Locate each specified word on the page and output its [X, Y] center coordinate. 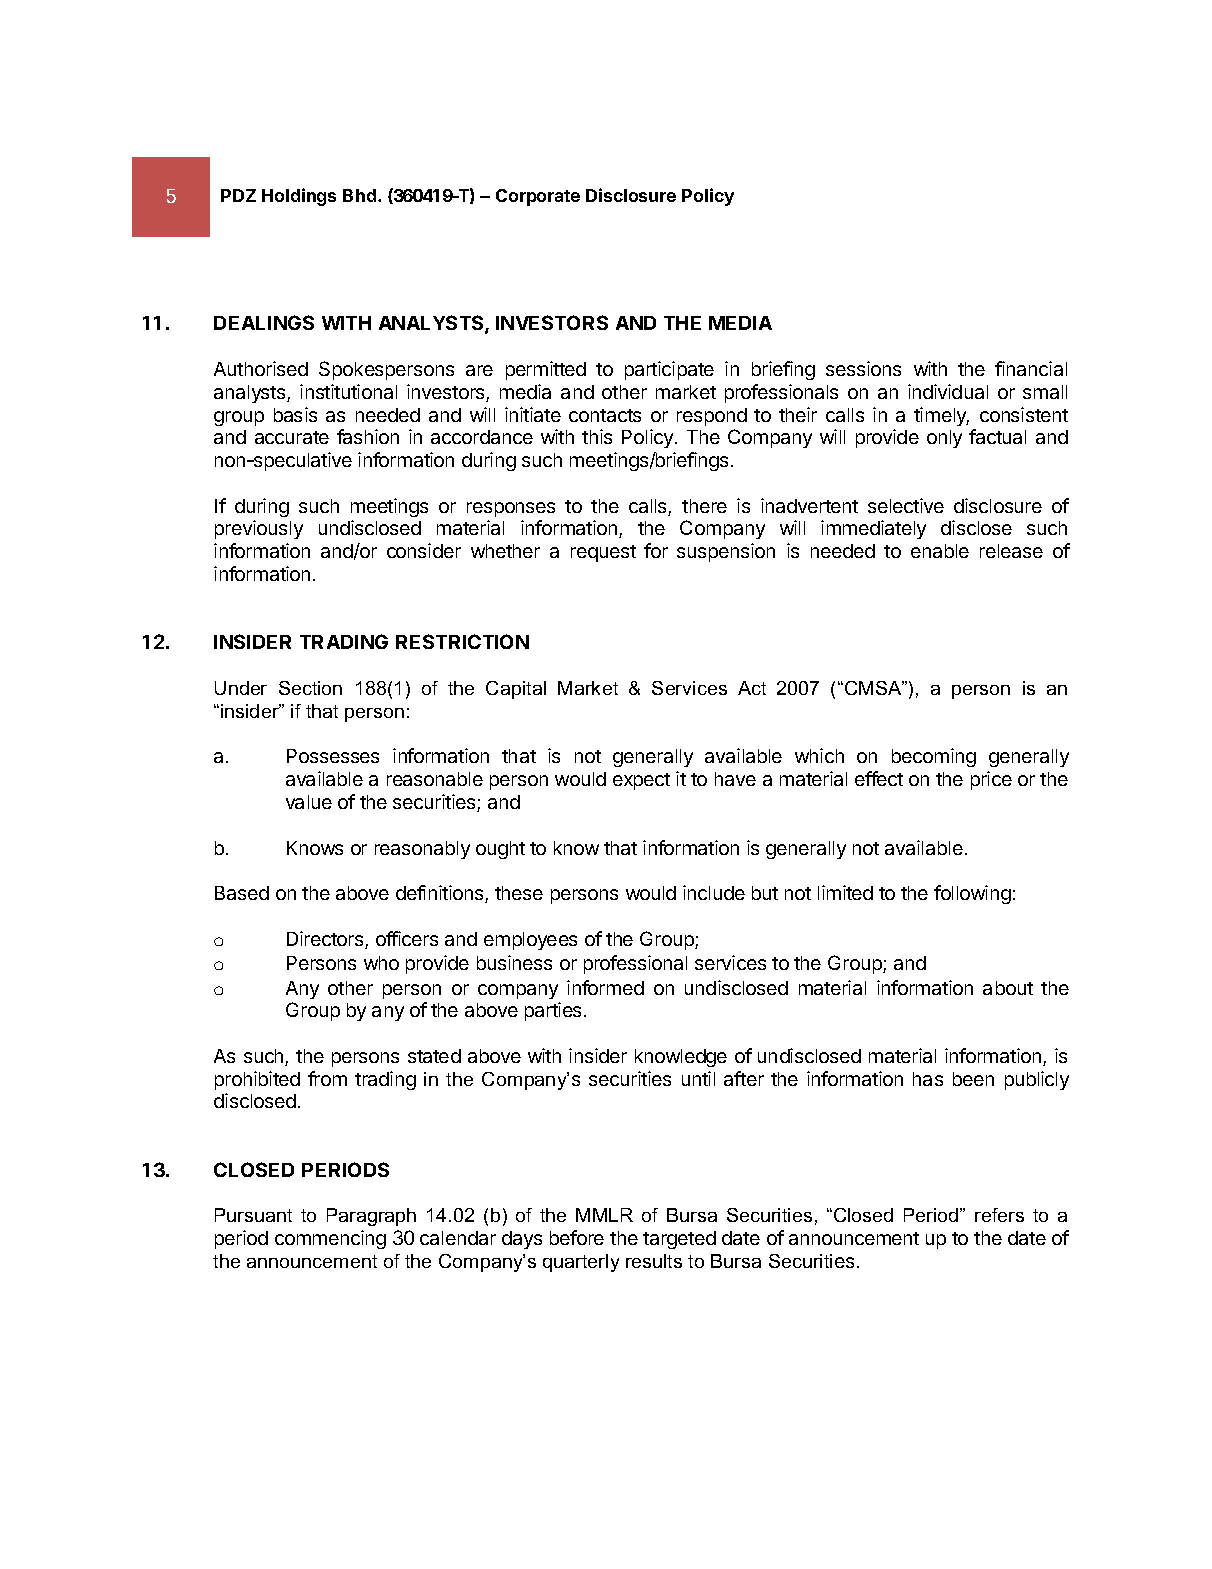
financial [1031, 368]
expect [641, 781]
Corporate [538, 197]
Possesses [333, 756]
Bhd [361, 195]
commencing [330, 1239]
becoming [934, 757]
